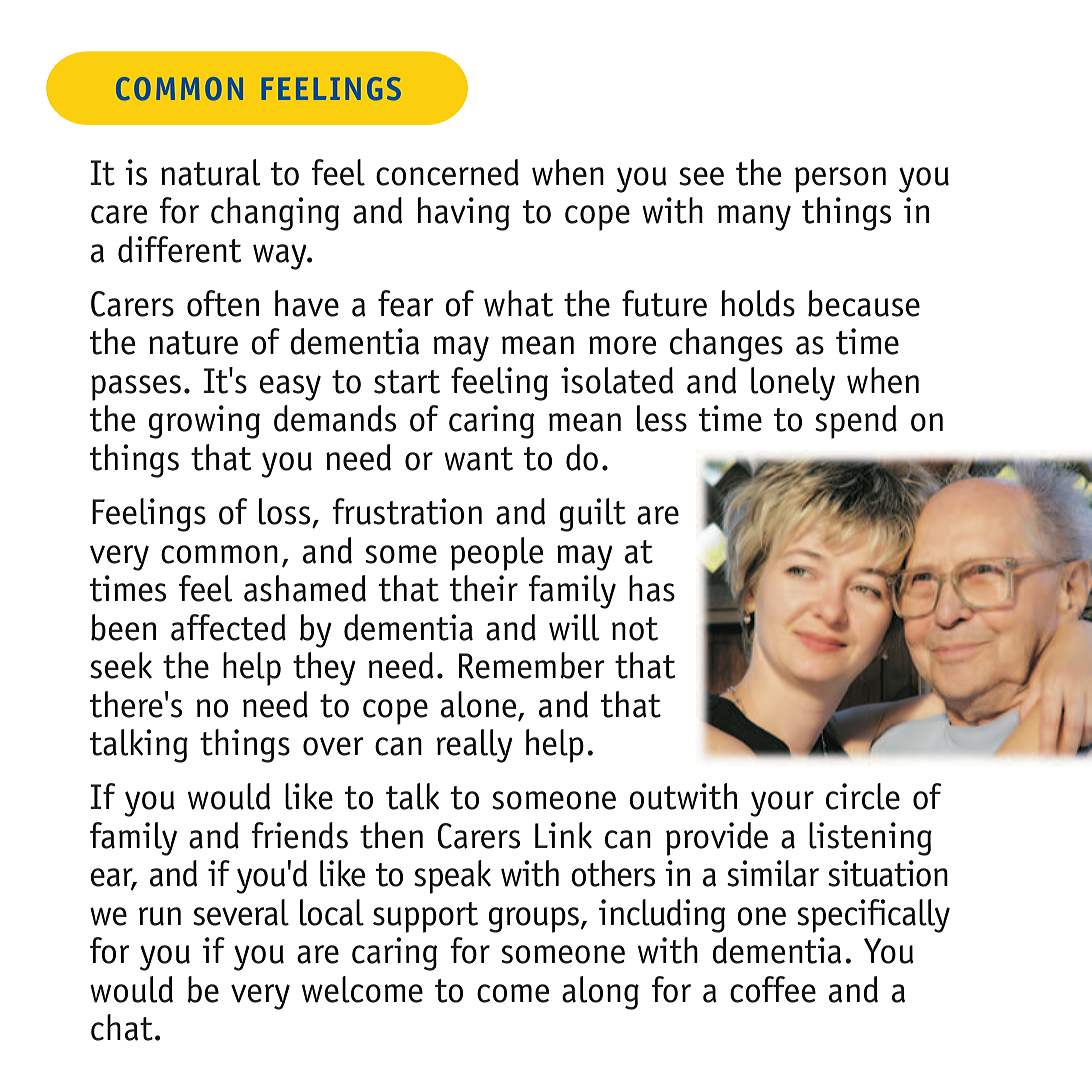  I want to click on has, so click(652, 588).
